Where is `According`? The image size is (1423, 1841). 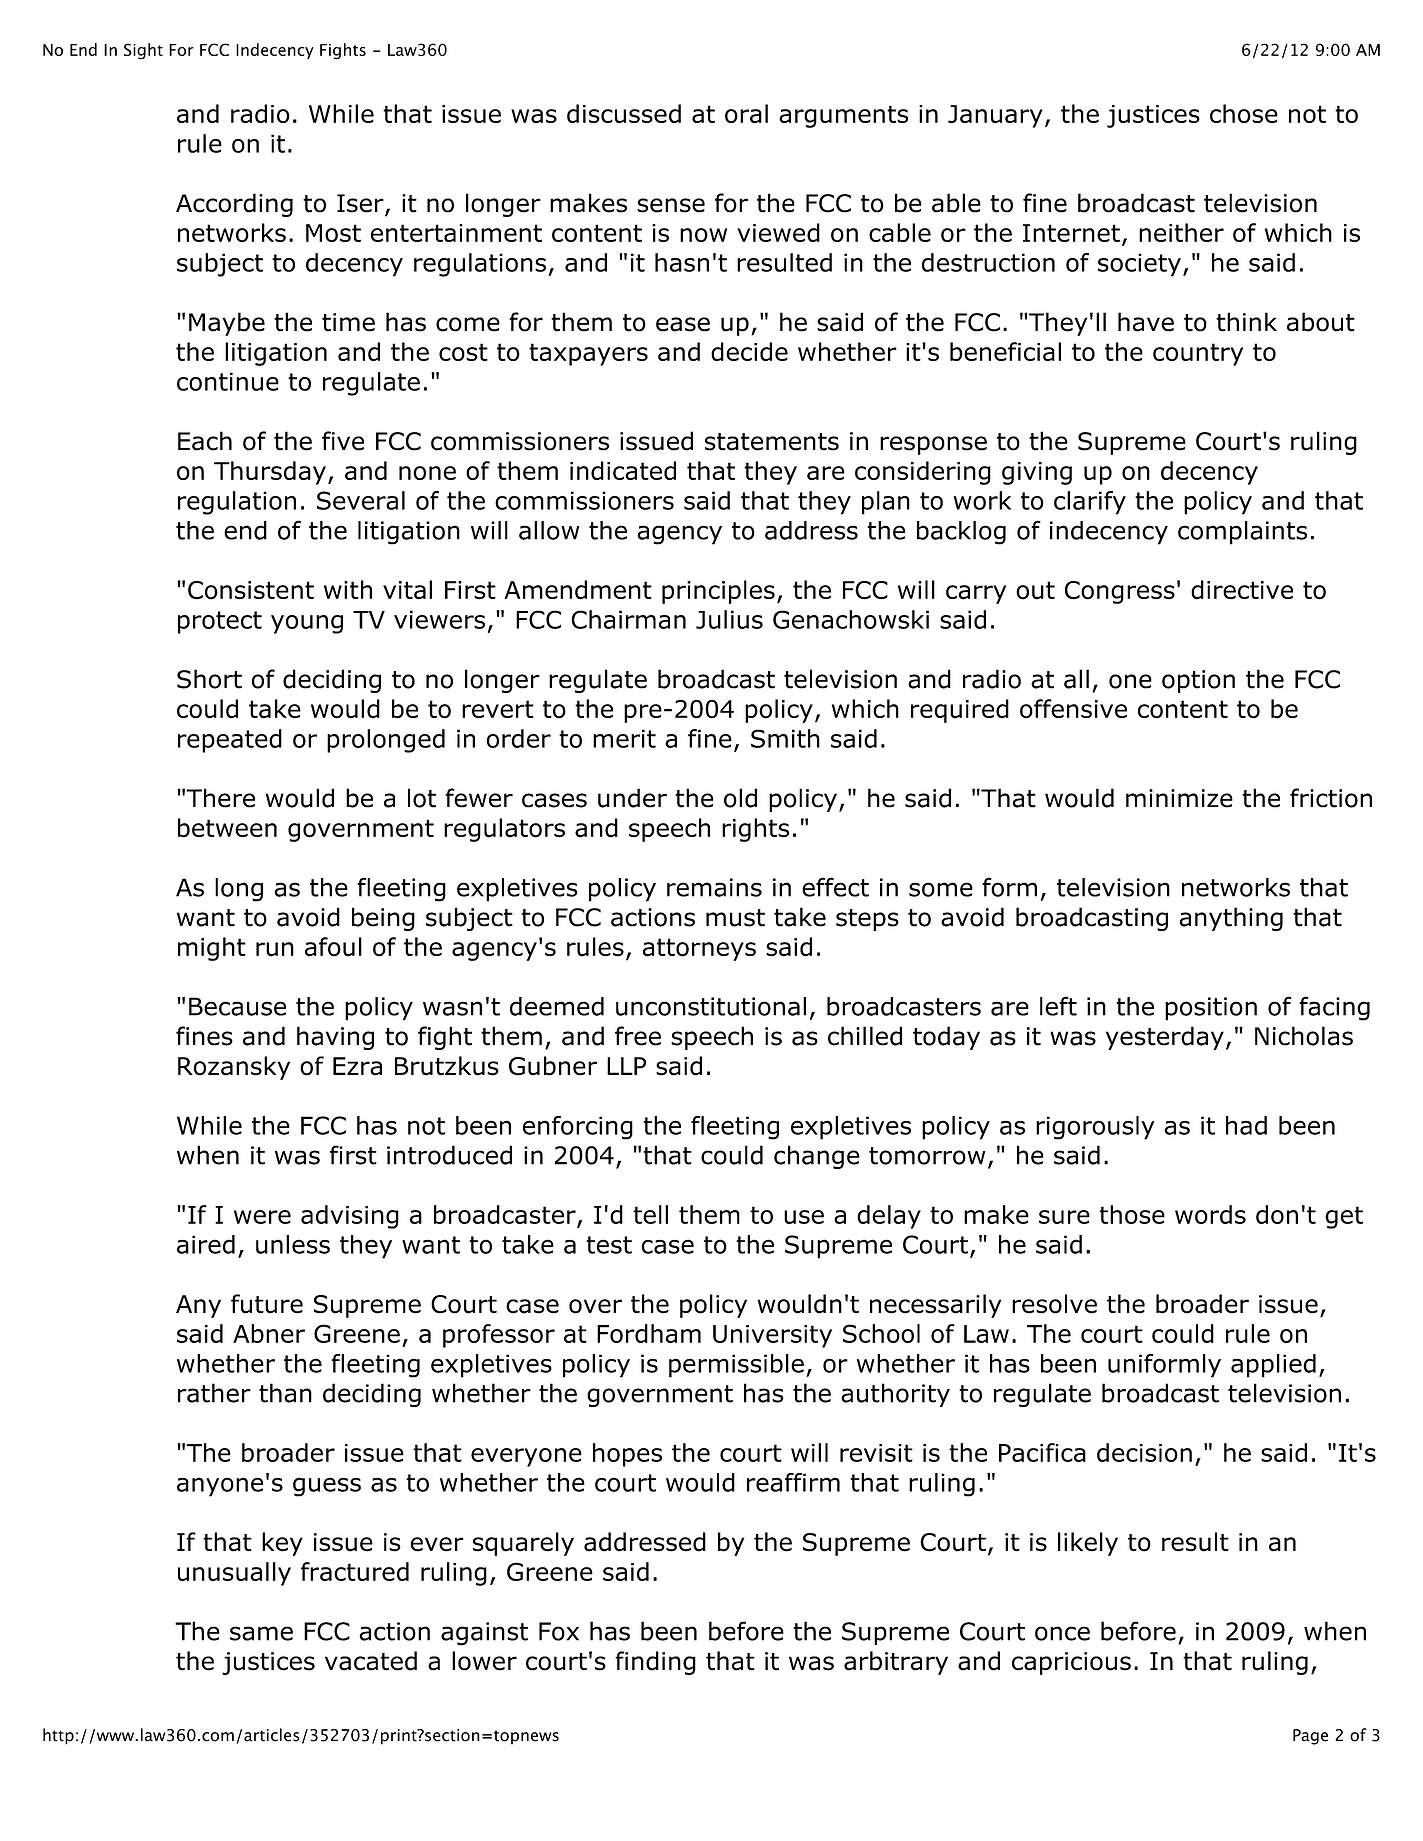
According is located at coordinates (234, 205).
